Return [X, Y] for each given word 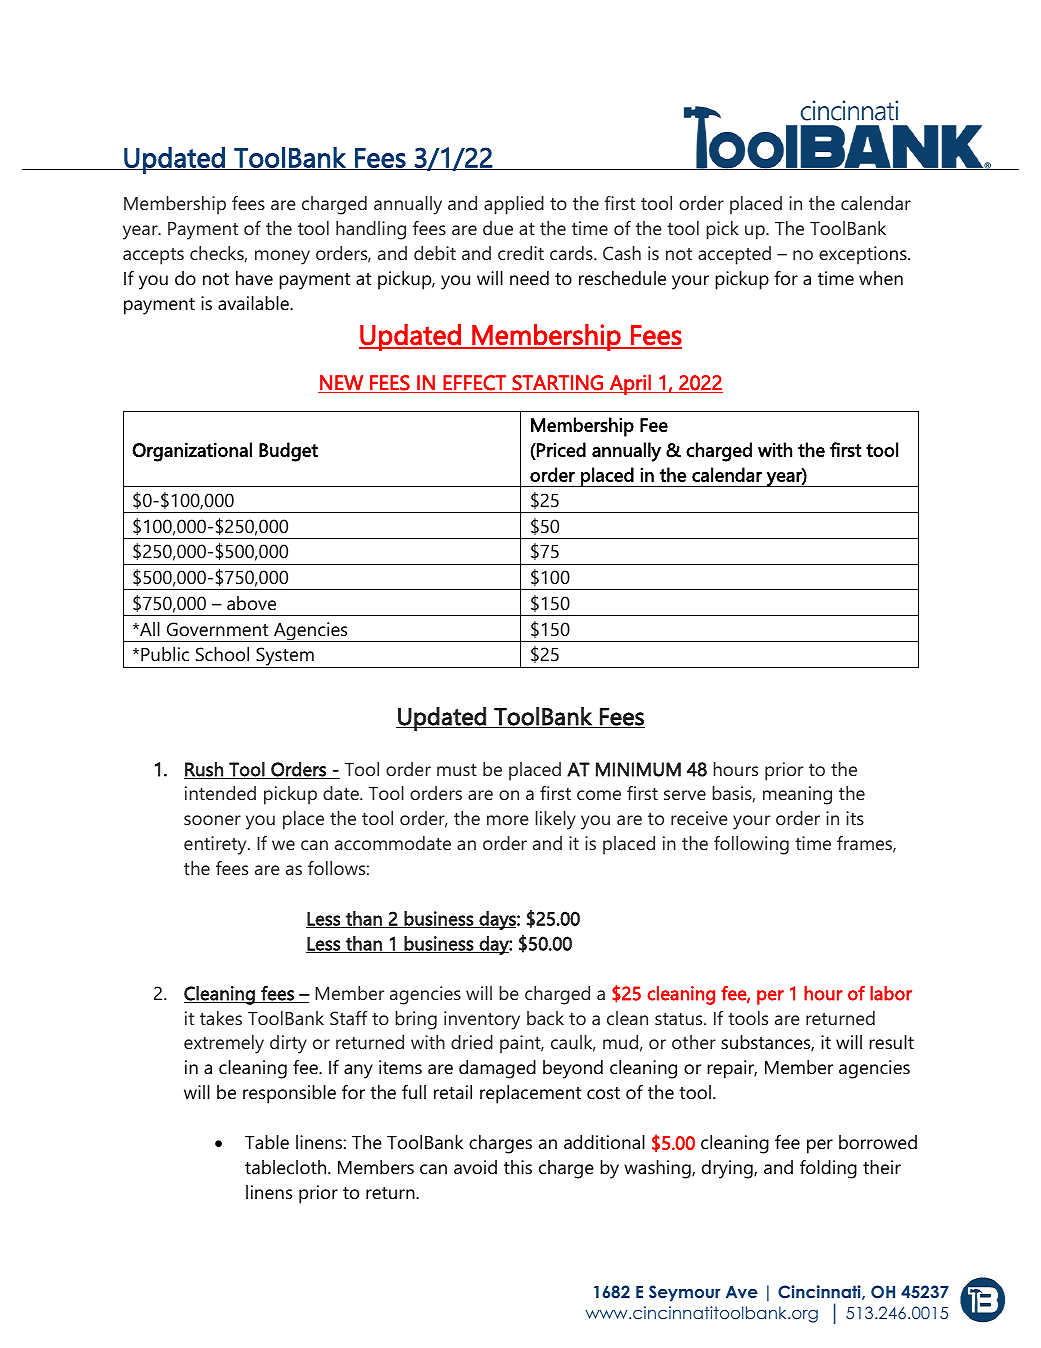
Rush [204, 770]
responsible [289, 1094]
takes [221, 1018]
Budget [288, 452]
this [518, 1167]
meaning [797, 795]
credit [521, 253]
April [630, 384]
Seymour [685, 1293]
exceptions [864, 255]
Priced [560, 450]
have [254, 278]
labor [891, 993]
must [457, 770]
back [545, 1018]
